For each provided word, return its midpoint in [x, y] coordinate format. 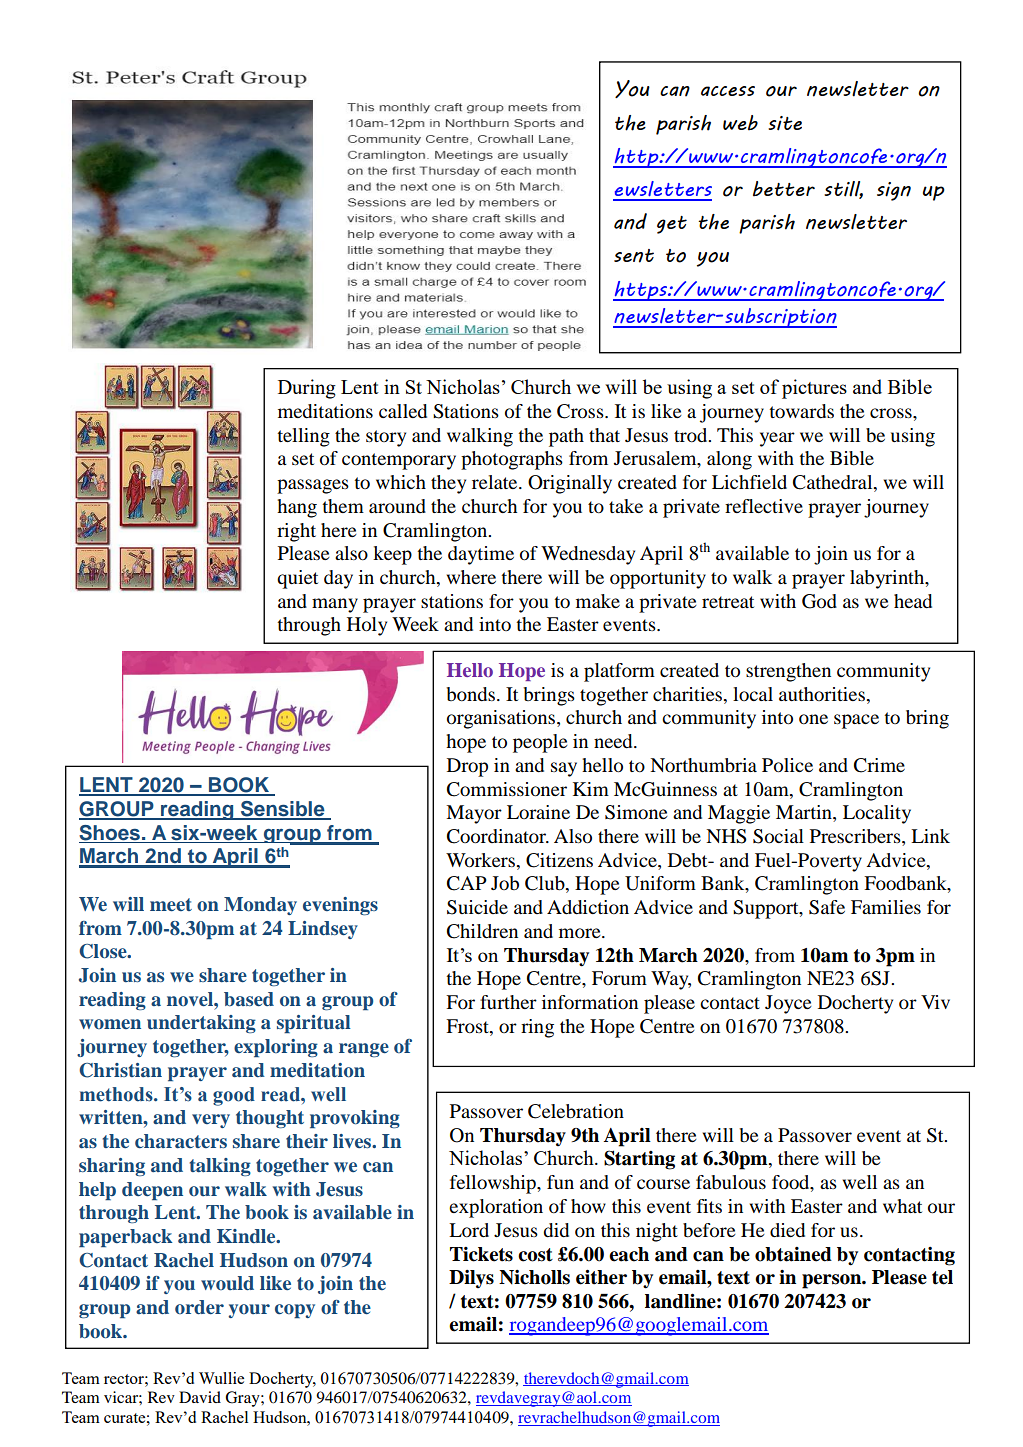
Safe [827, 907]
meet [171, 904]
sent [634, 256]
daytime [481, 555]
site [785, 123]
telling [303, 437]
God [819, 601]
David [200, 1397]
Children [482, 931]
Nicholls [534, 1277]
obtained [793, 1254]
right [296, 532]
